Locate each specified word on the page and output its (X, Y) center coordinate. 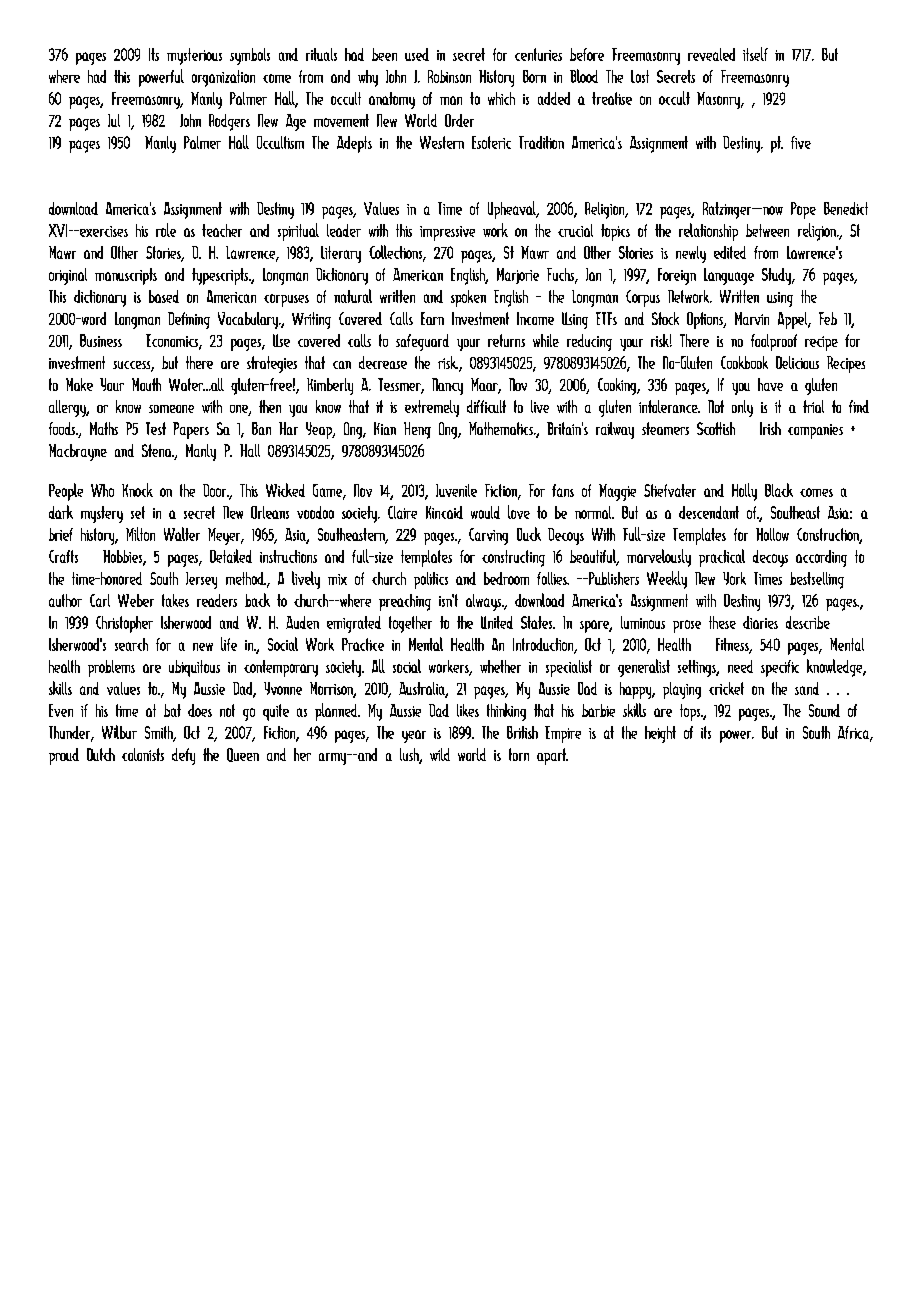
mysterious (194, 56)
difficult (486, 406)
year (414, 736)
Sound (824, 710)
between (767, 230)
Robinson (449, 76)
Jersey (201, 580)
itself (755, 54)
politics (431, 580)
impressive (447, 233)
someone (171, 409)
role (166, 230)
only (742, 408)
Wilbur (119, 732)
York (734, 578)
